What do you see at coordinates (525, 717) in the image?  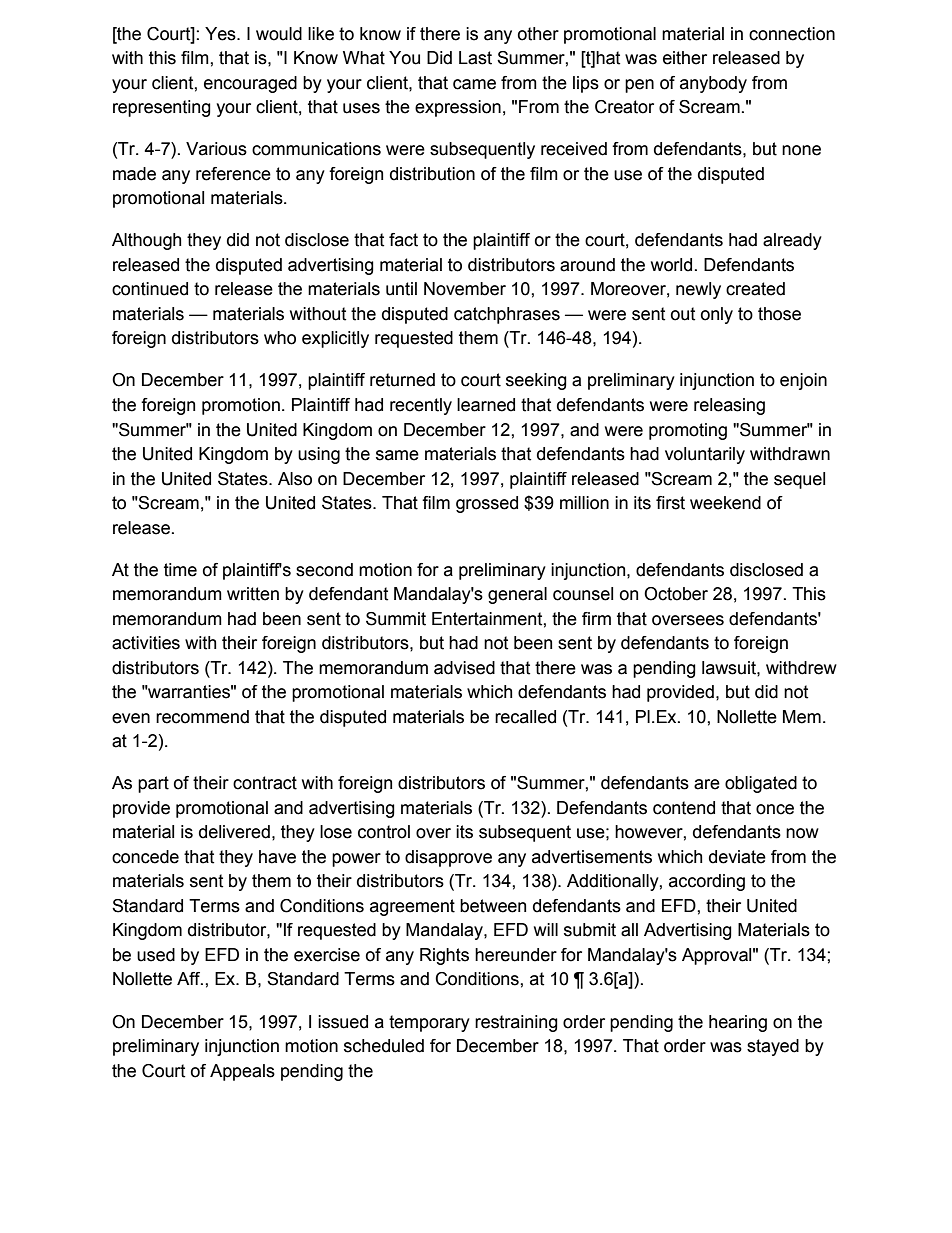 I see `recalled` at bounding box center [525, 717].
